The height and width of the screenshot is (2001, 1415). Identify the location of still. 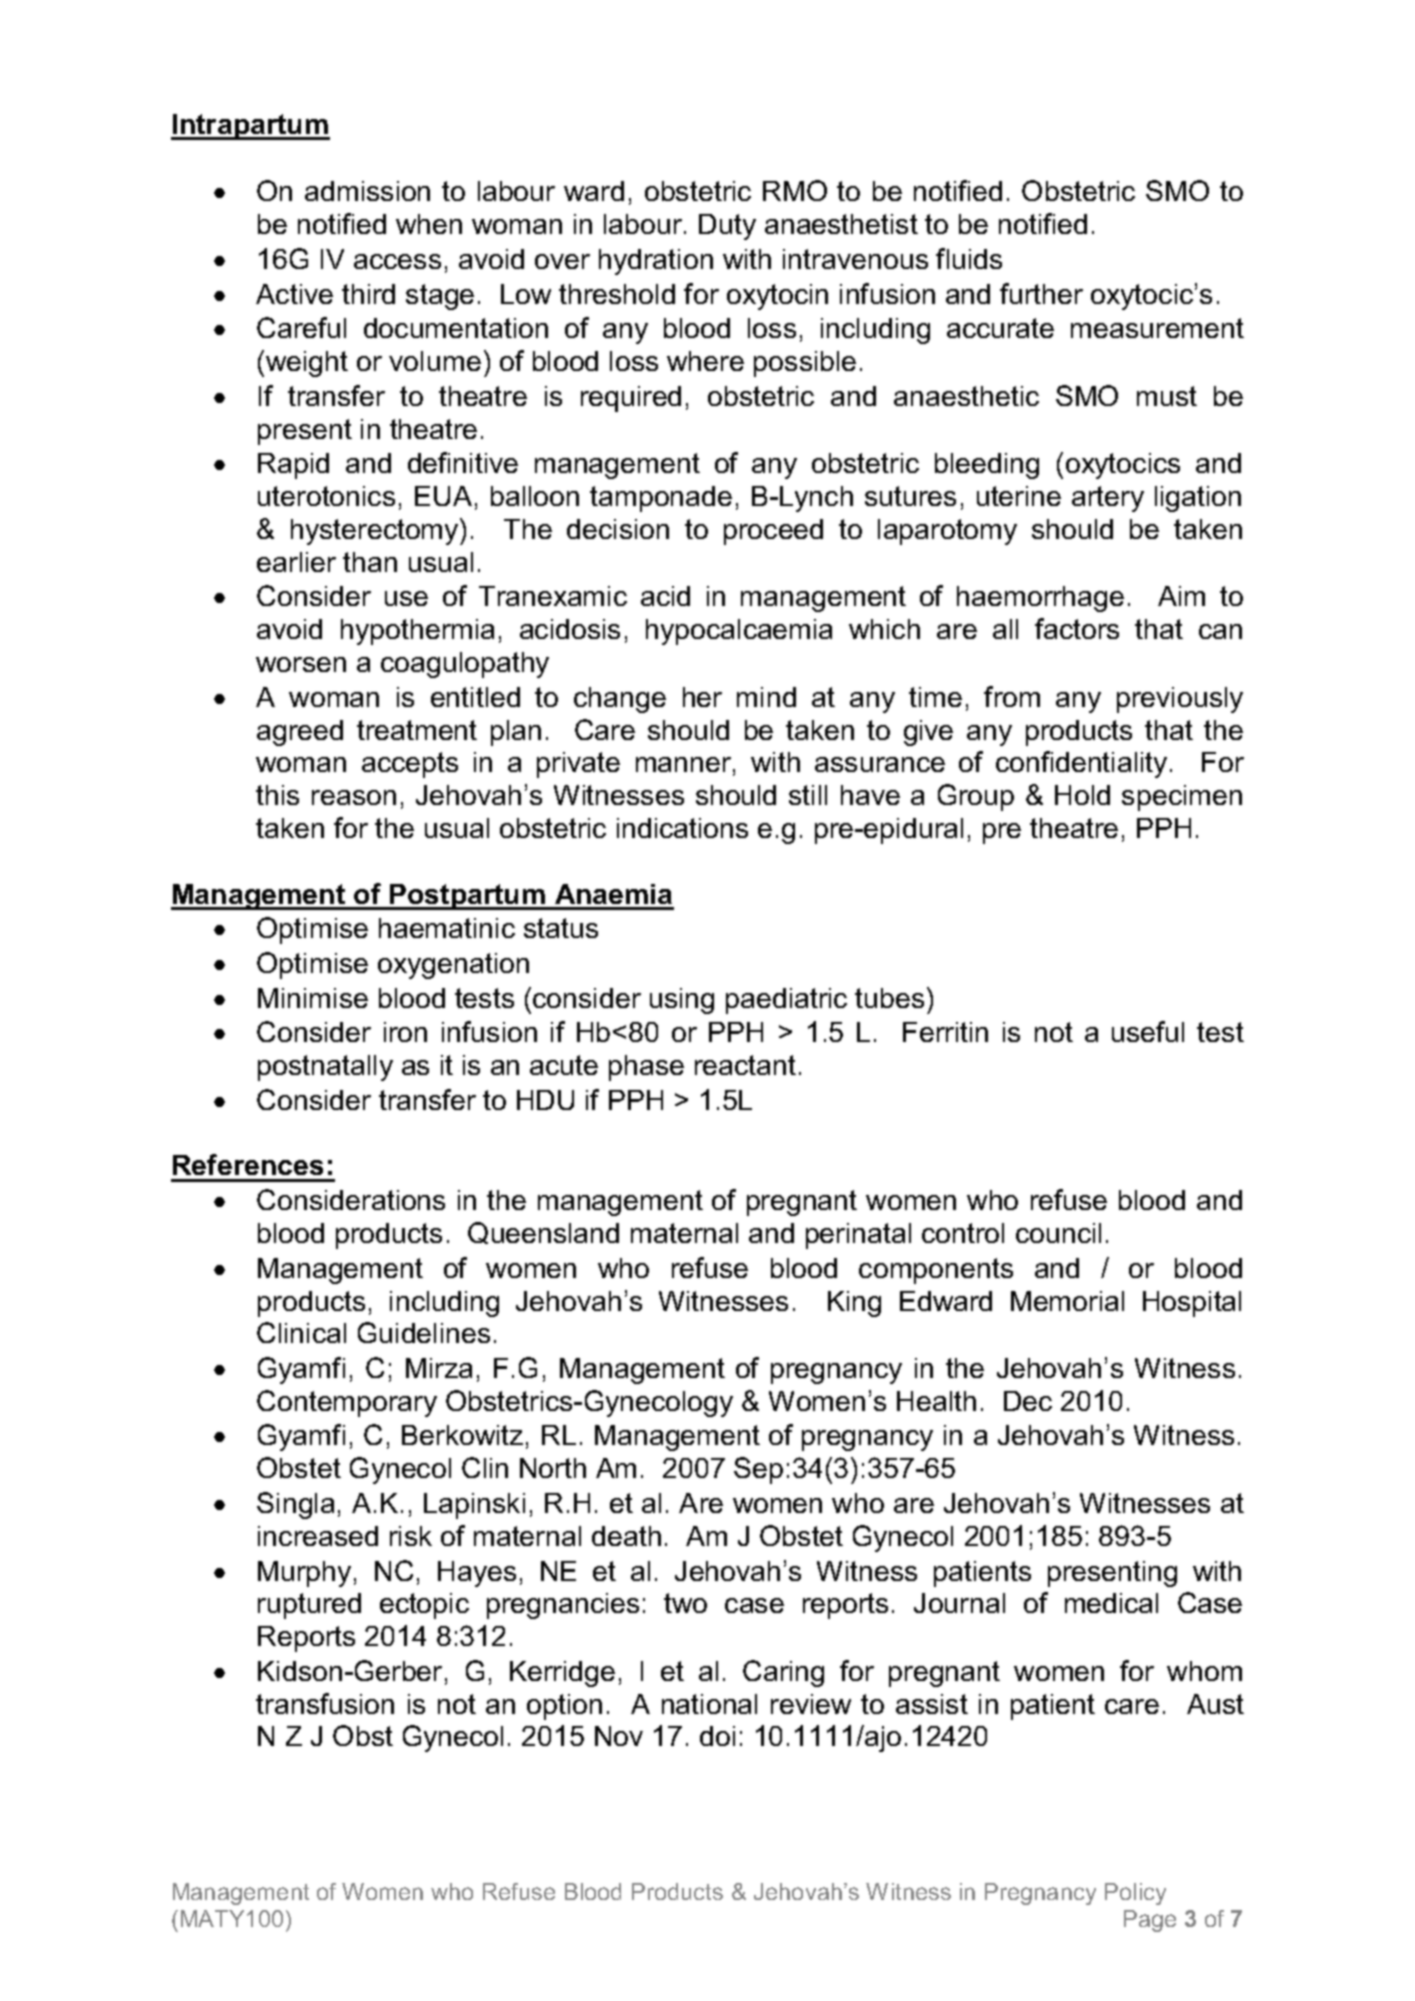
(808, 795).
